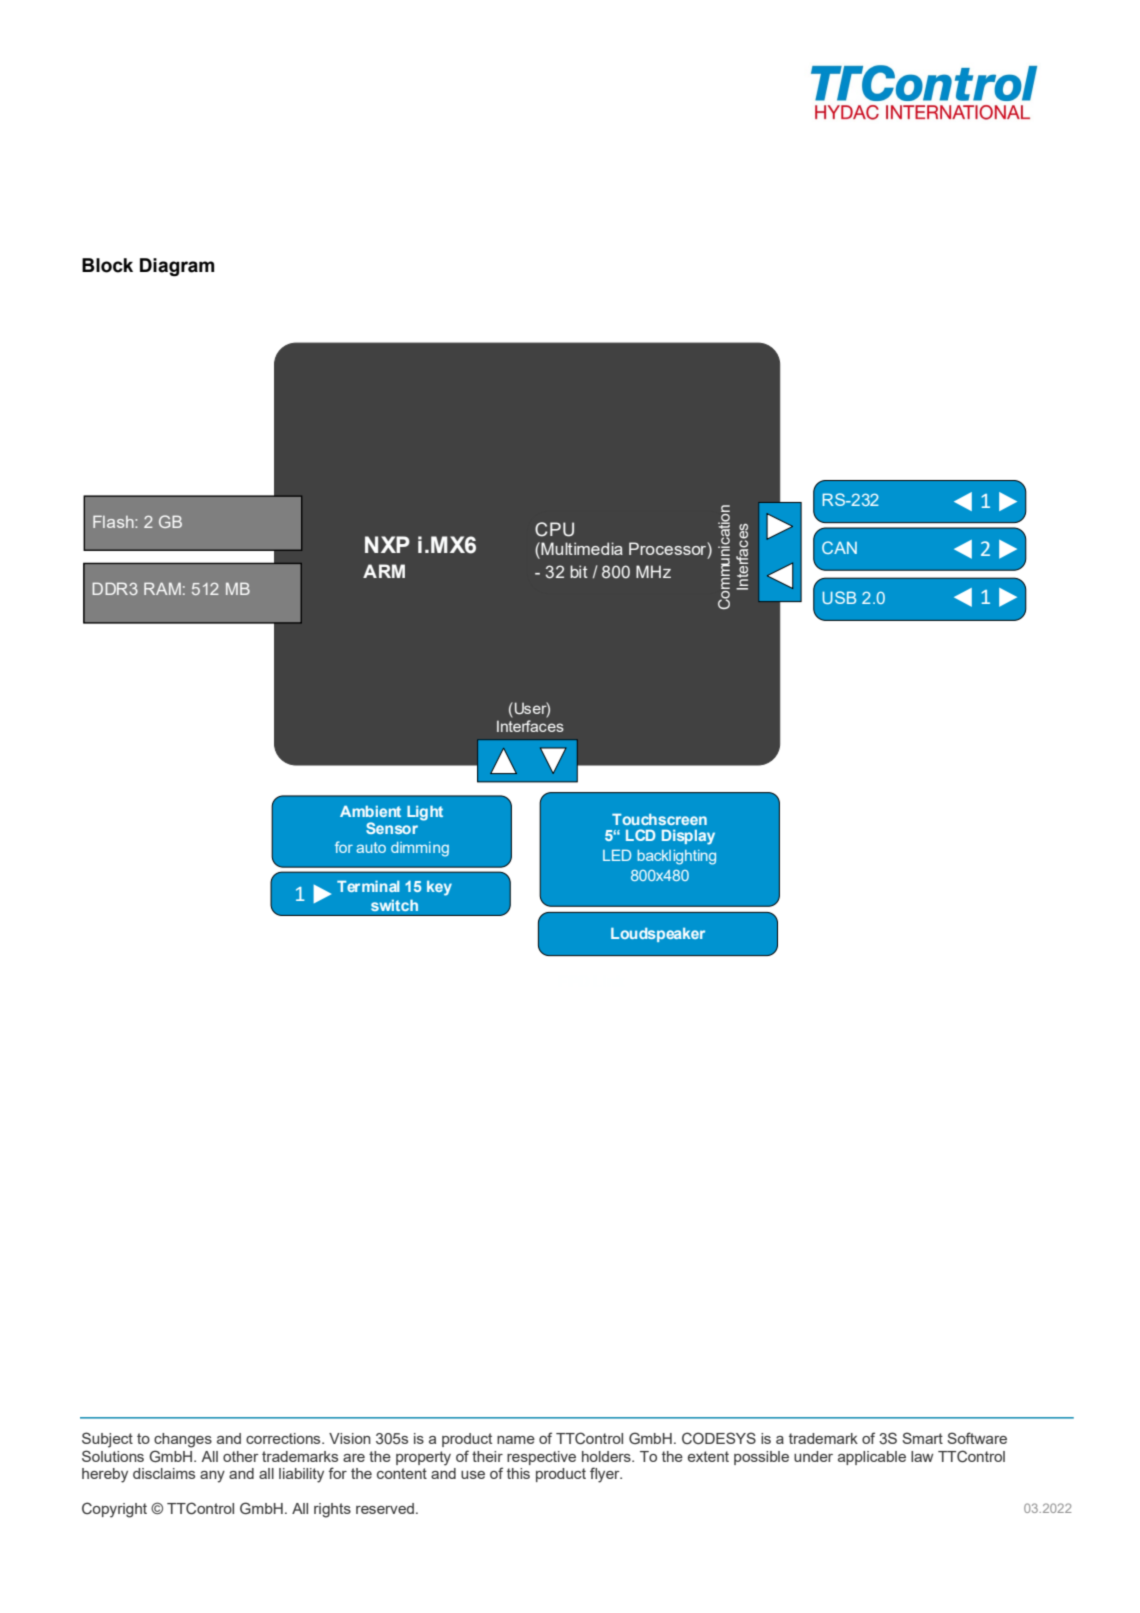 Image resolution: width=1140 pixels, height=1613 pixels. Describe the element at coordinates (177, 267) in the screenshot. I see `Diagram` at that location.
